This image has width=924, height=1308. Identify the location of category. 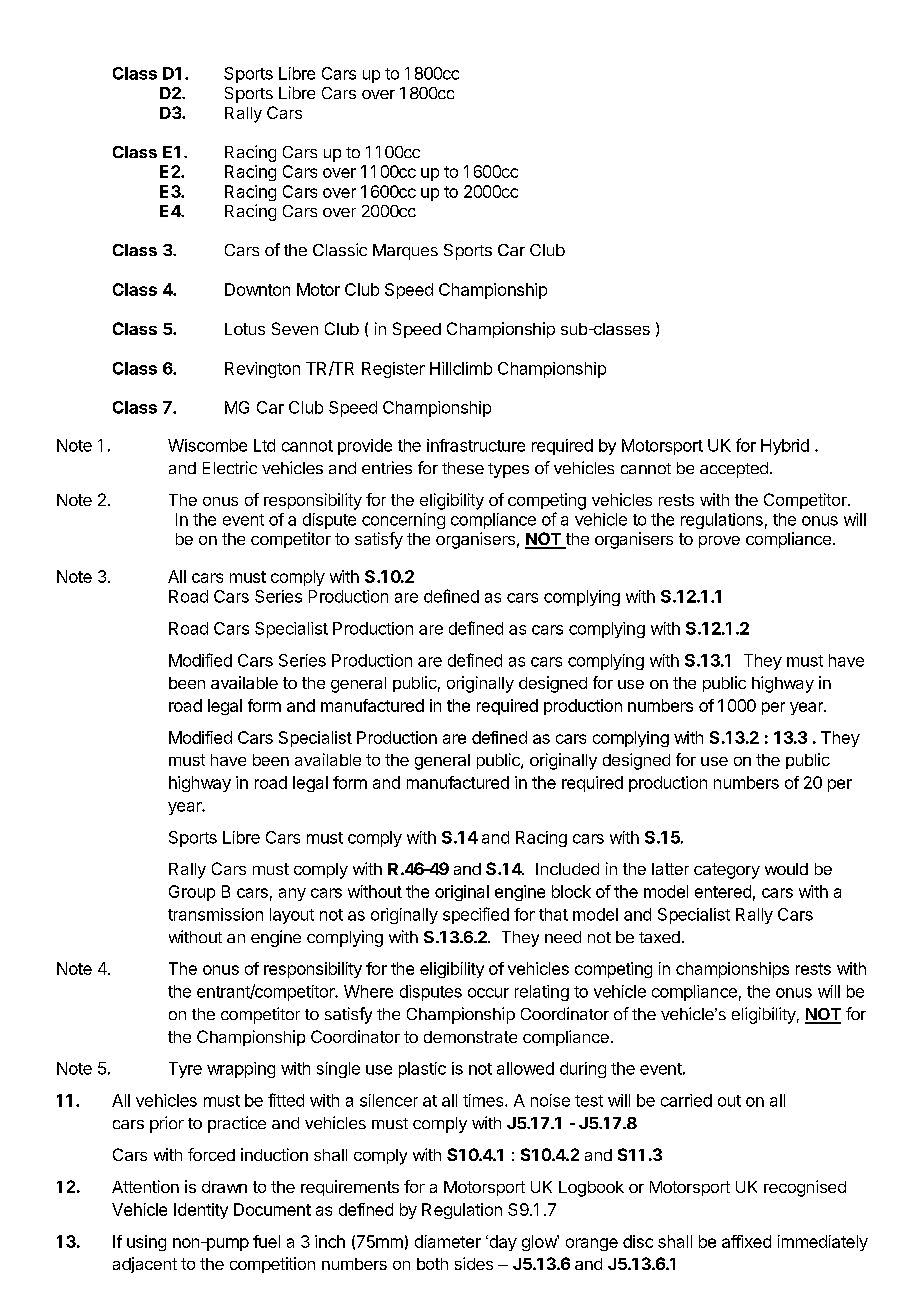
(727, 871).
